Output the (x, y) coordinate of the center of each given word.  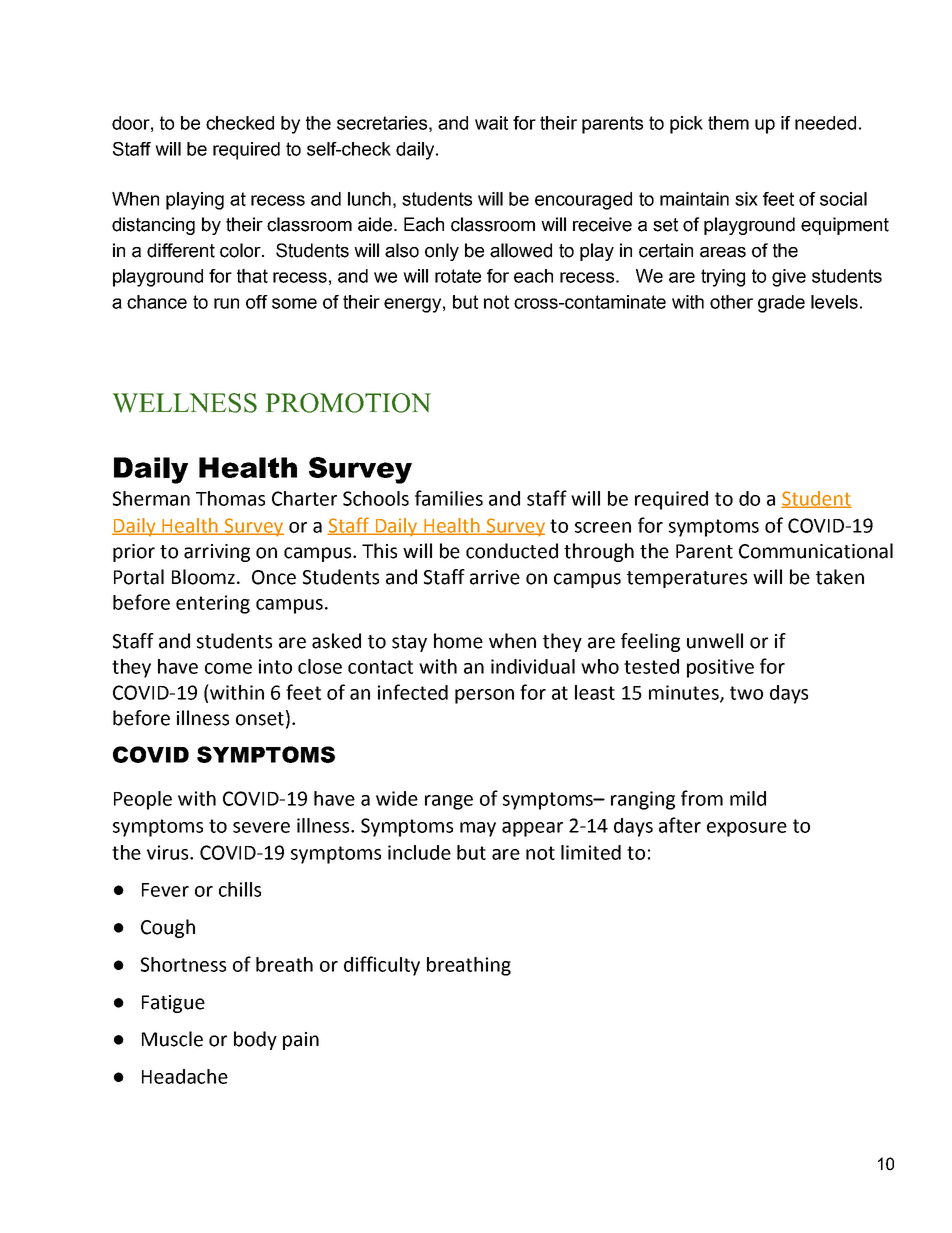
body (255, 1040)
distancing (153, 226)
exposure (747, 829)
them (728, 123)
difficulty (382, 966)
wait (491, 123)
